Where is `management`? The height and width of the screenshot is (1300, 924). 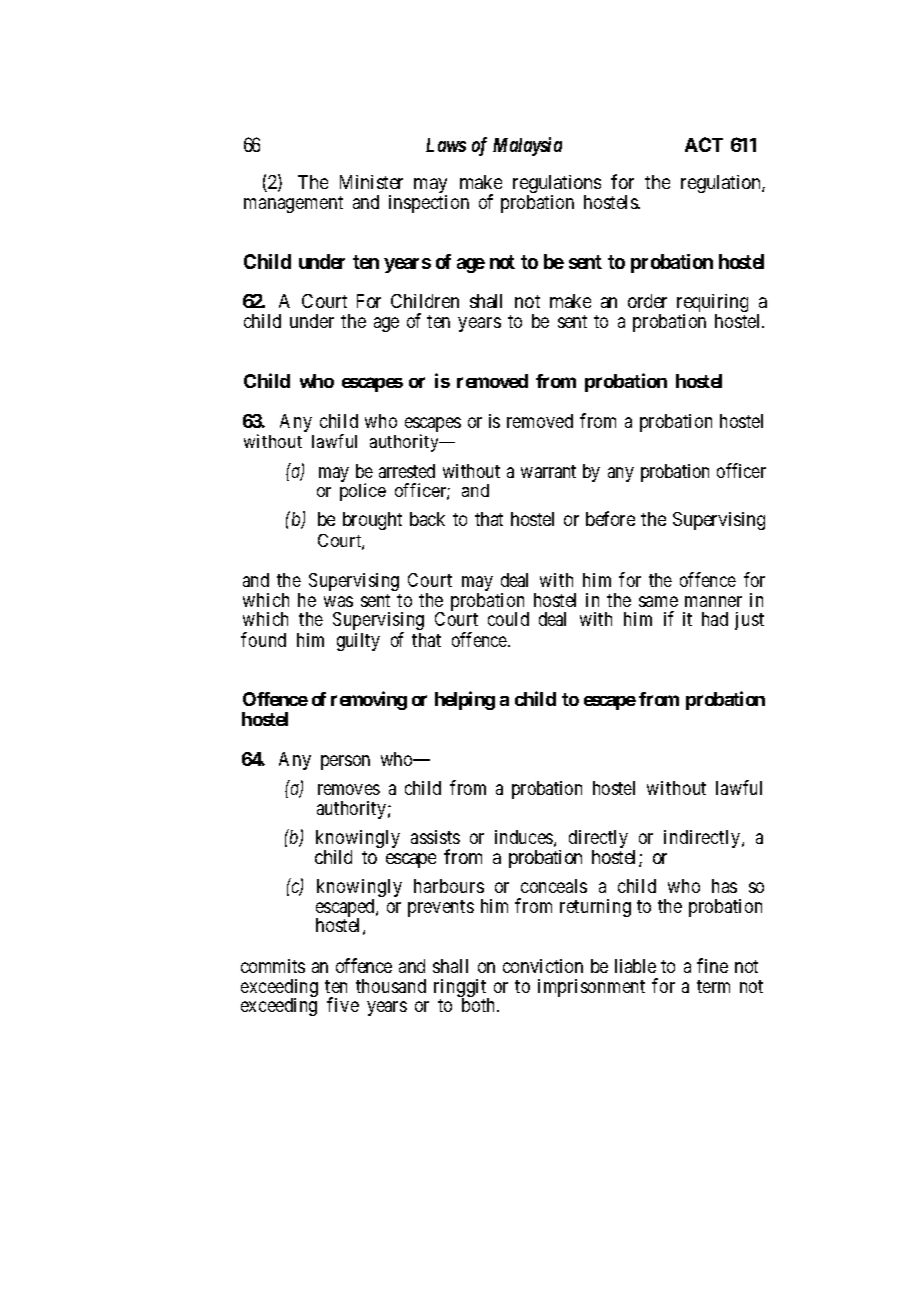 management is located at coordinates (293, 204).
